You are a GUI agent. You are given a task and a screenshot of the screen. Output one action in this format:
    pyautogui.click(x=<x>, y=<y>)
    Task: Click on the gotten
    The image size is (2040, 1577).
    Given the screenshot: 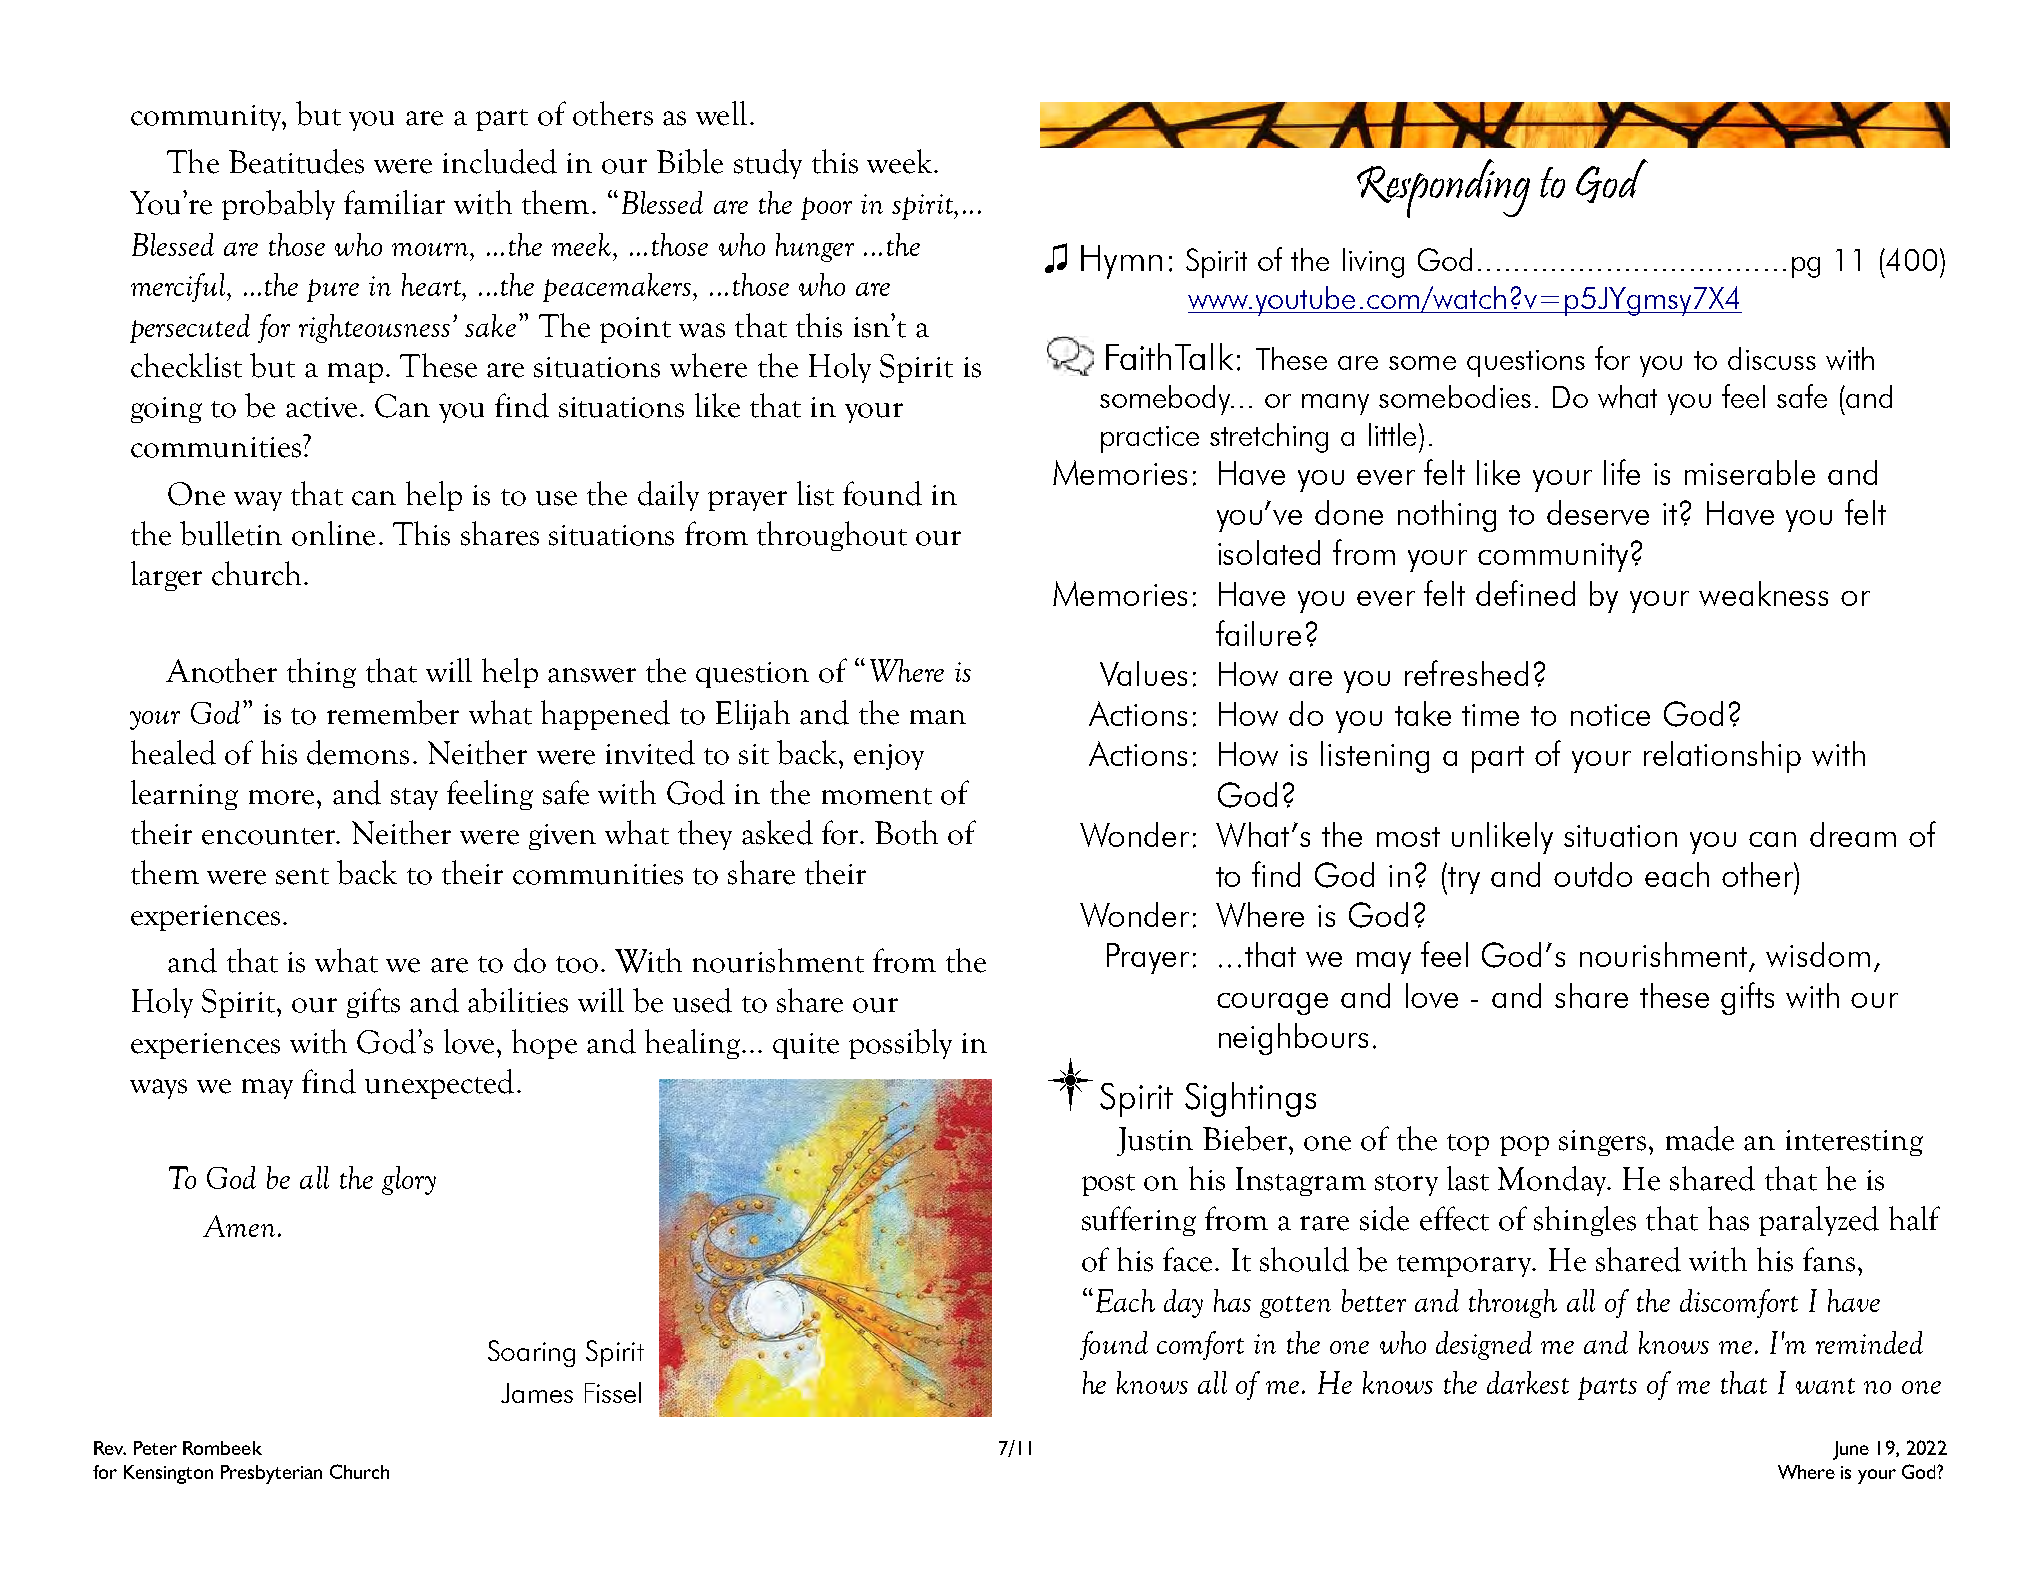 What is the action you would take?
    pyautogui.click(x=1295, y=1307)
